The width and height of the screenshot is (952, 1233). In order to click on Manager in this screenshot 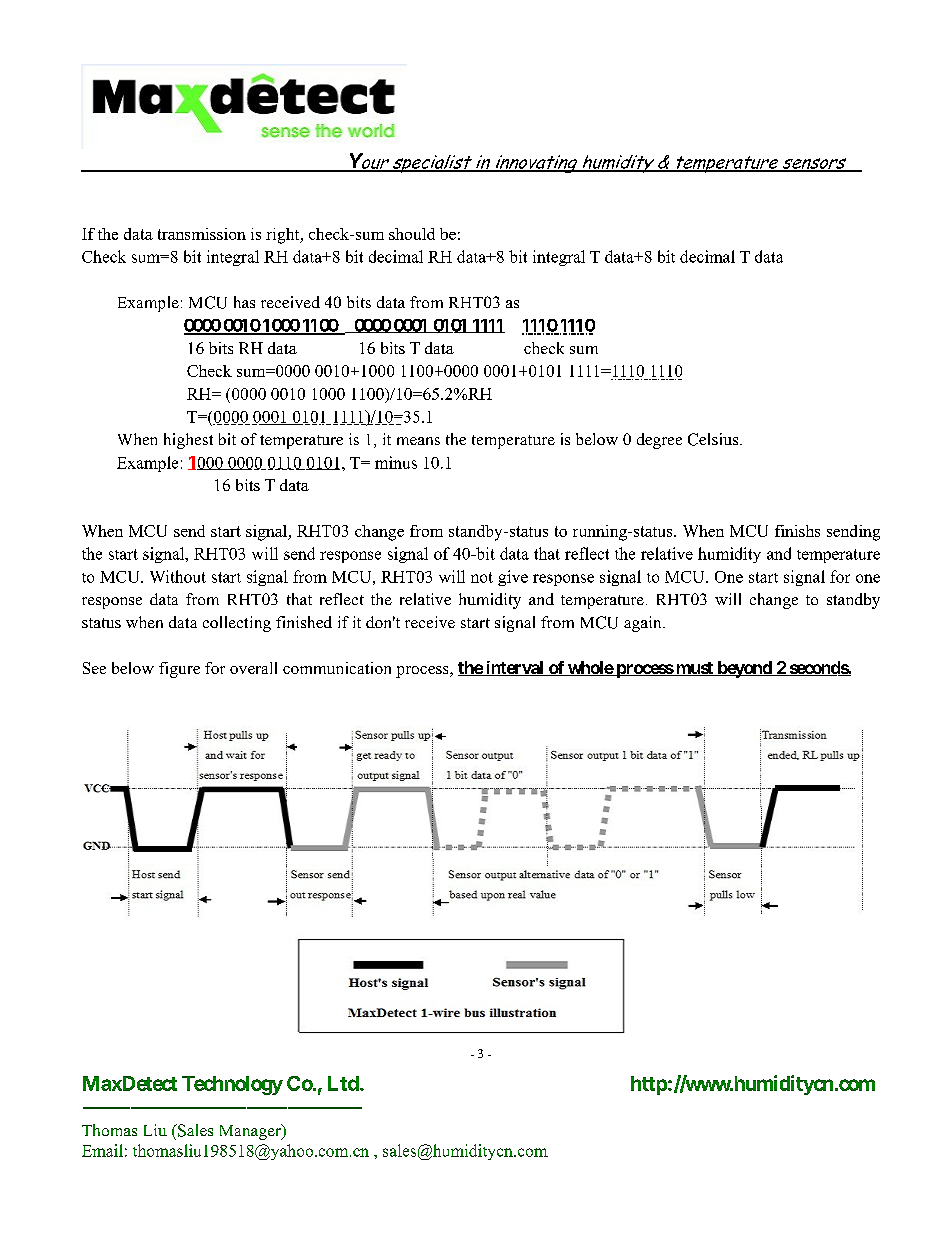, I will do `click(251, 1132)`.
